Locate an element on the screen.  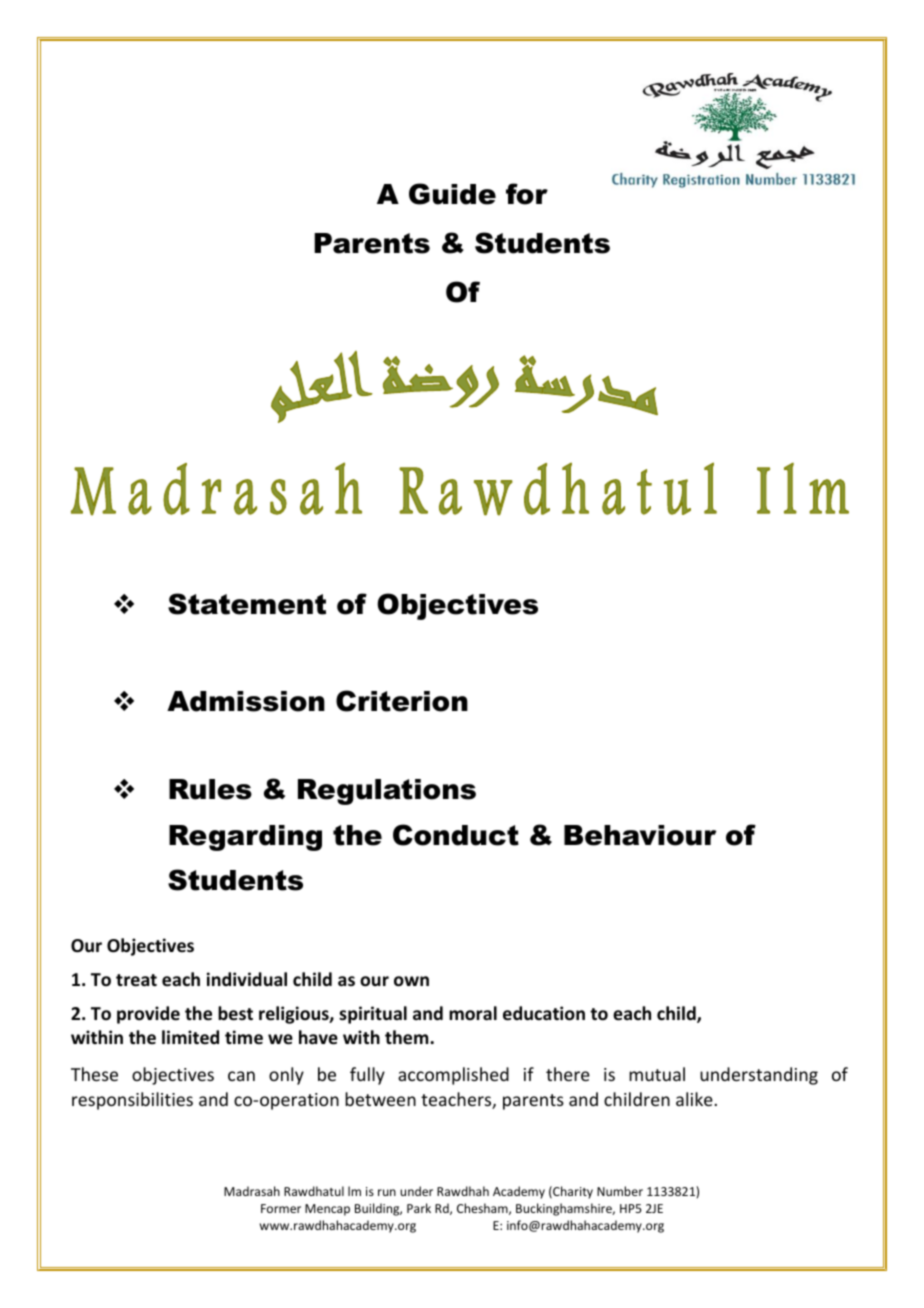
Conduct is located at coordinates (456, 835).
